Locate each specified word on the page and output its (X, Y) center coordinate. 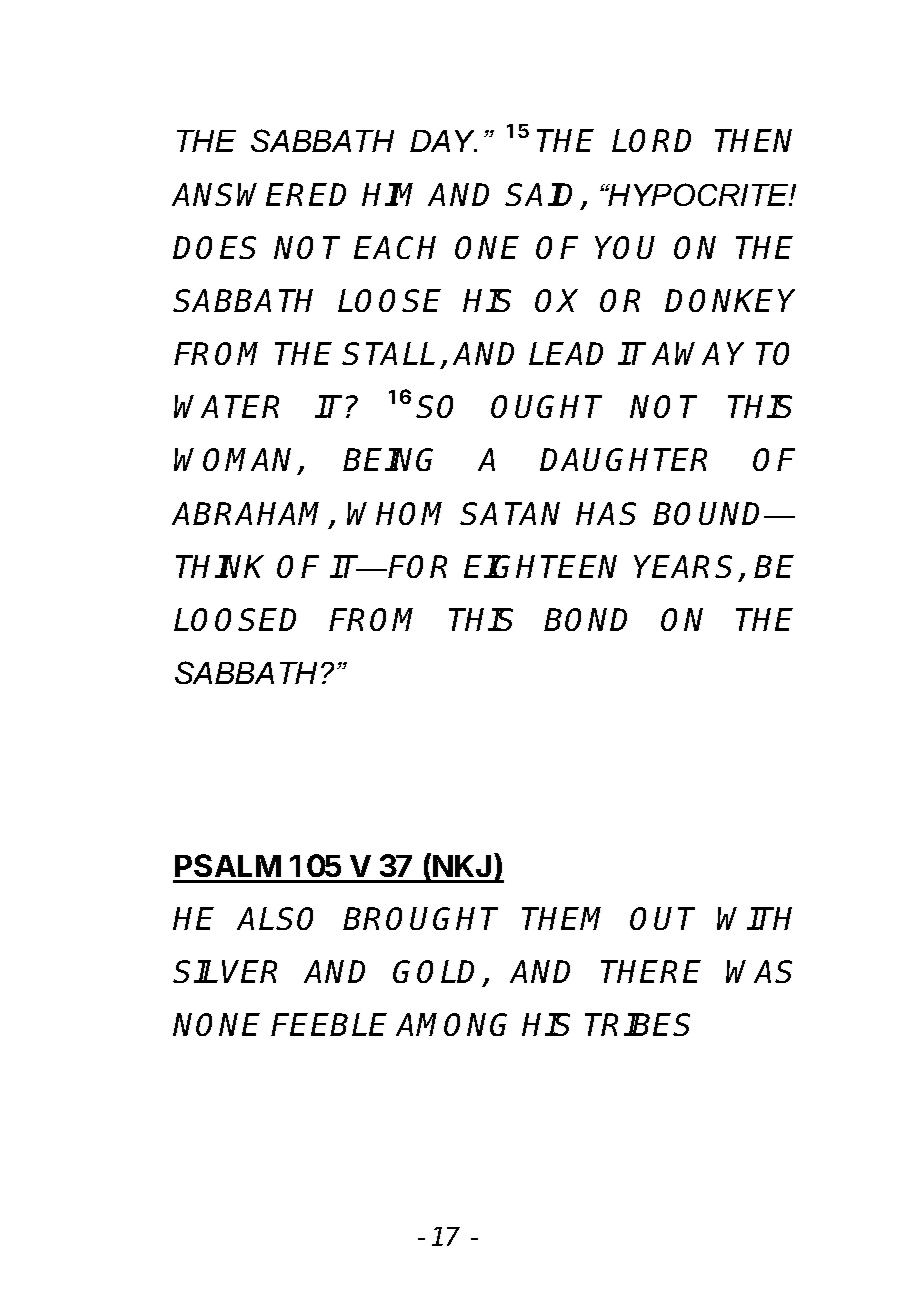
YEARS (687, 568)
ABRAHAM (251, 515)
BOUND (710, 513)
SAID (544, 196)
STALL (389, 353)
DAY (443, 141)
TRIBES (637, 1024)
